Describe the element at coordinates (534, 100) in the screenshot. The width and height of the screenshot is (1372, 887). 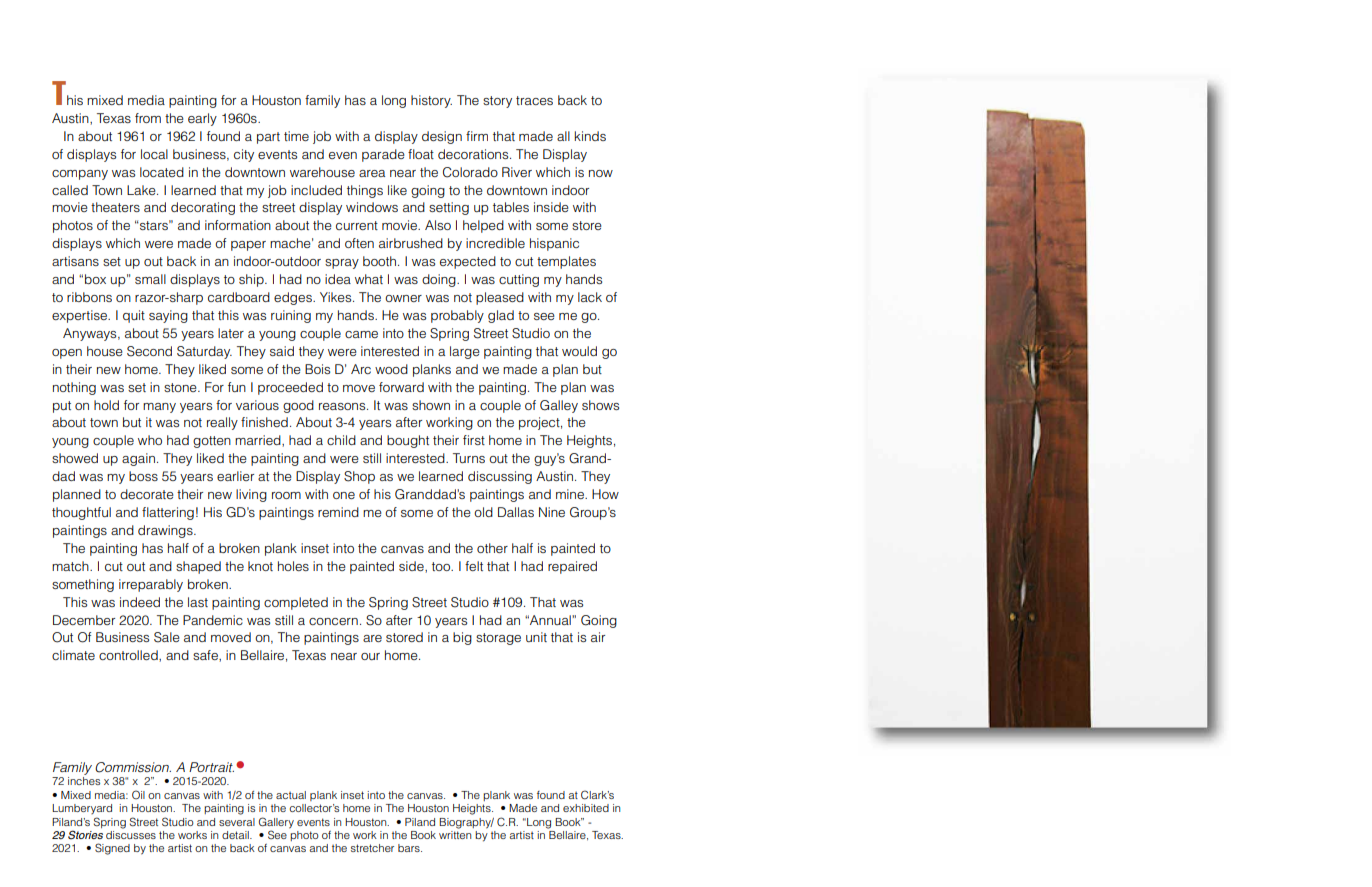
I see `traces` at that location.
